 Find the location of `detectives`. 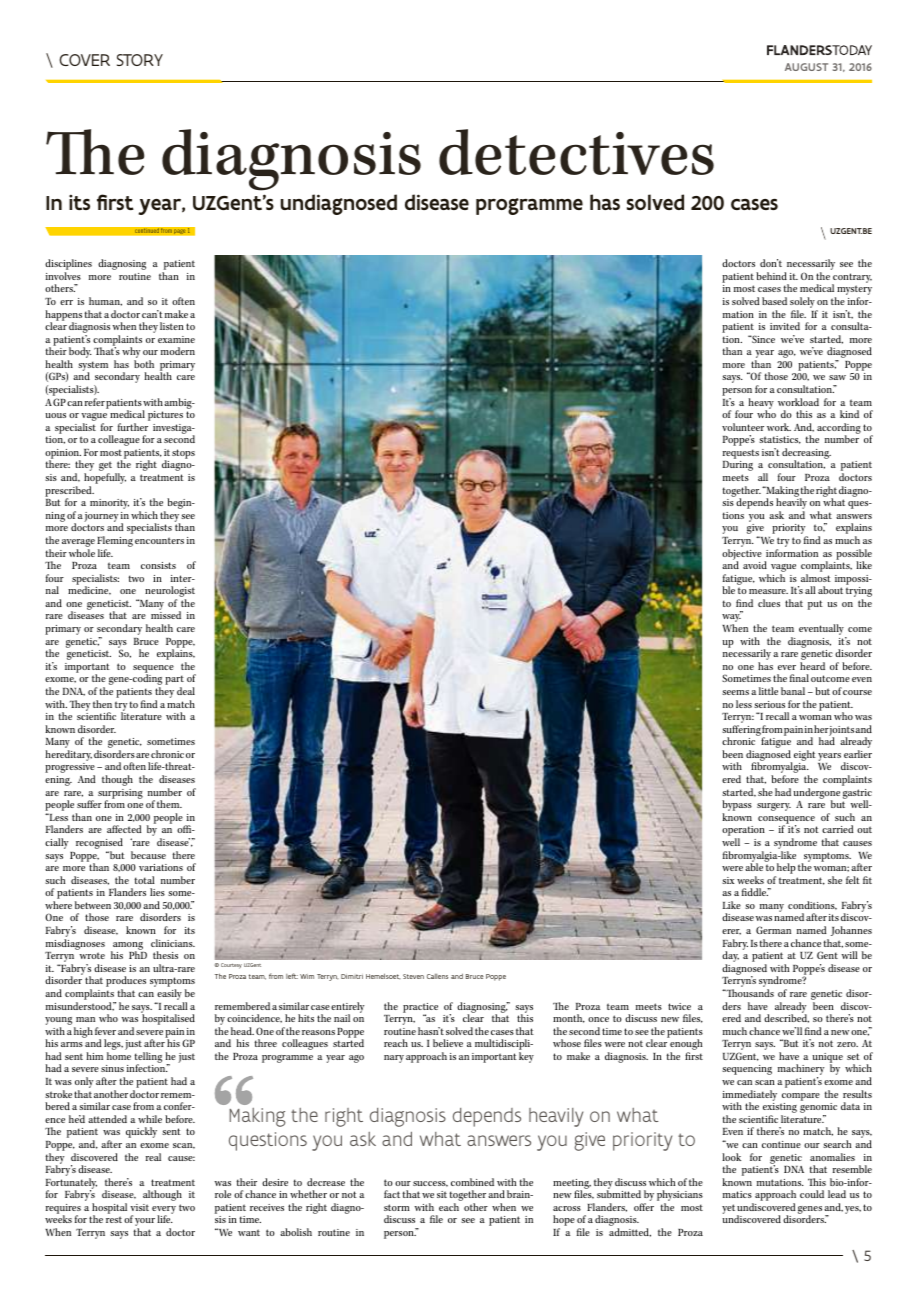

detectives is located at coordinates (576, 152).
